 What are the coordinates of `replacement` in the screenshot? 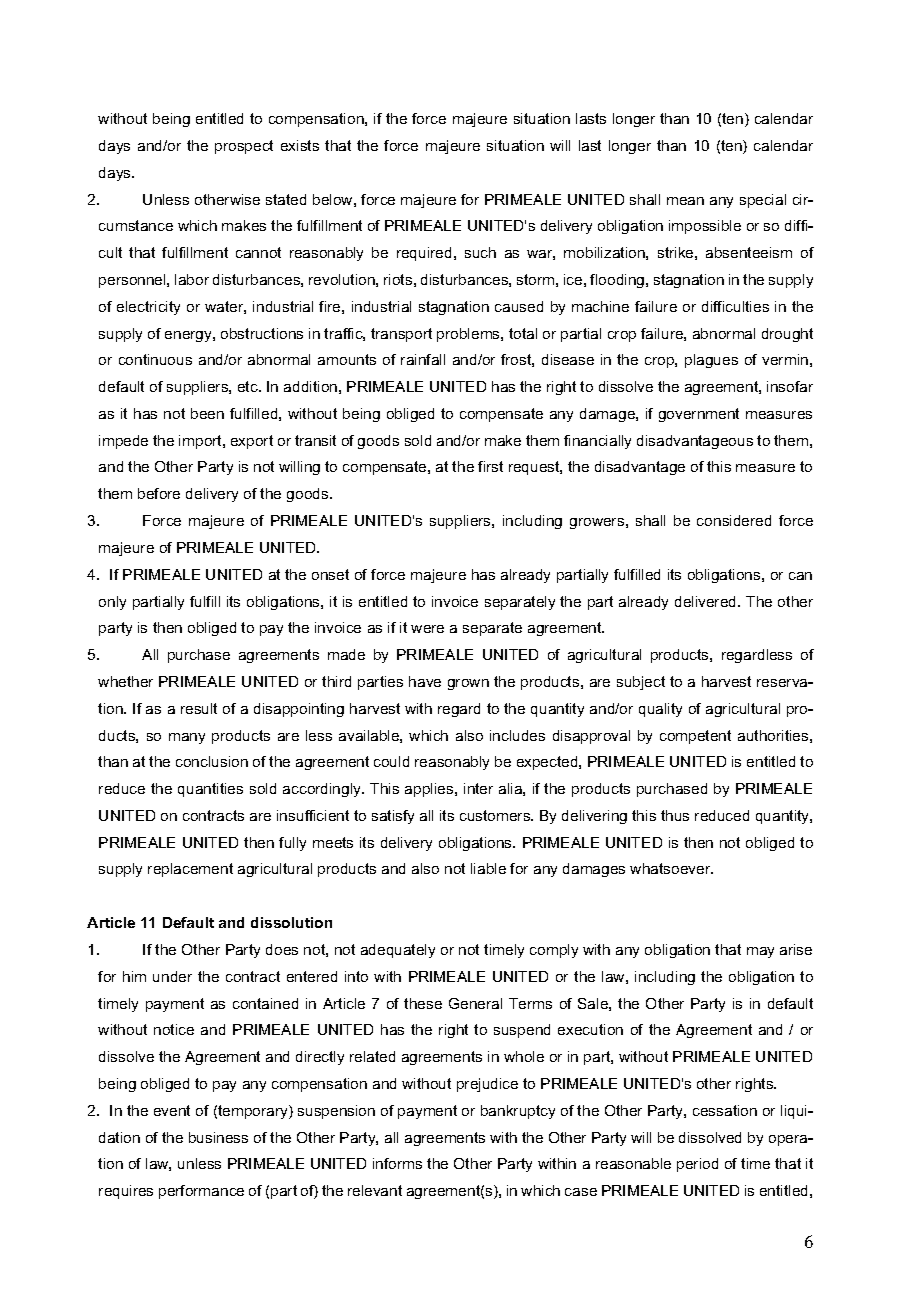 It's located at (190, 870).
